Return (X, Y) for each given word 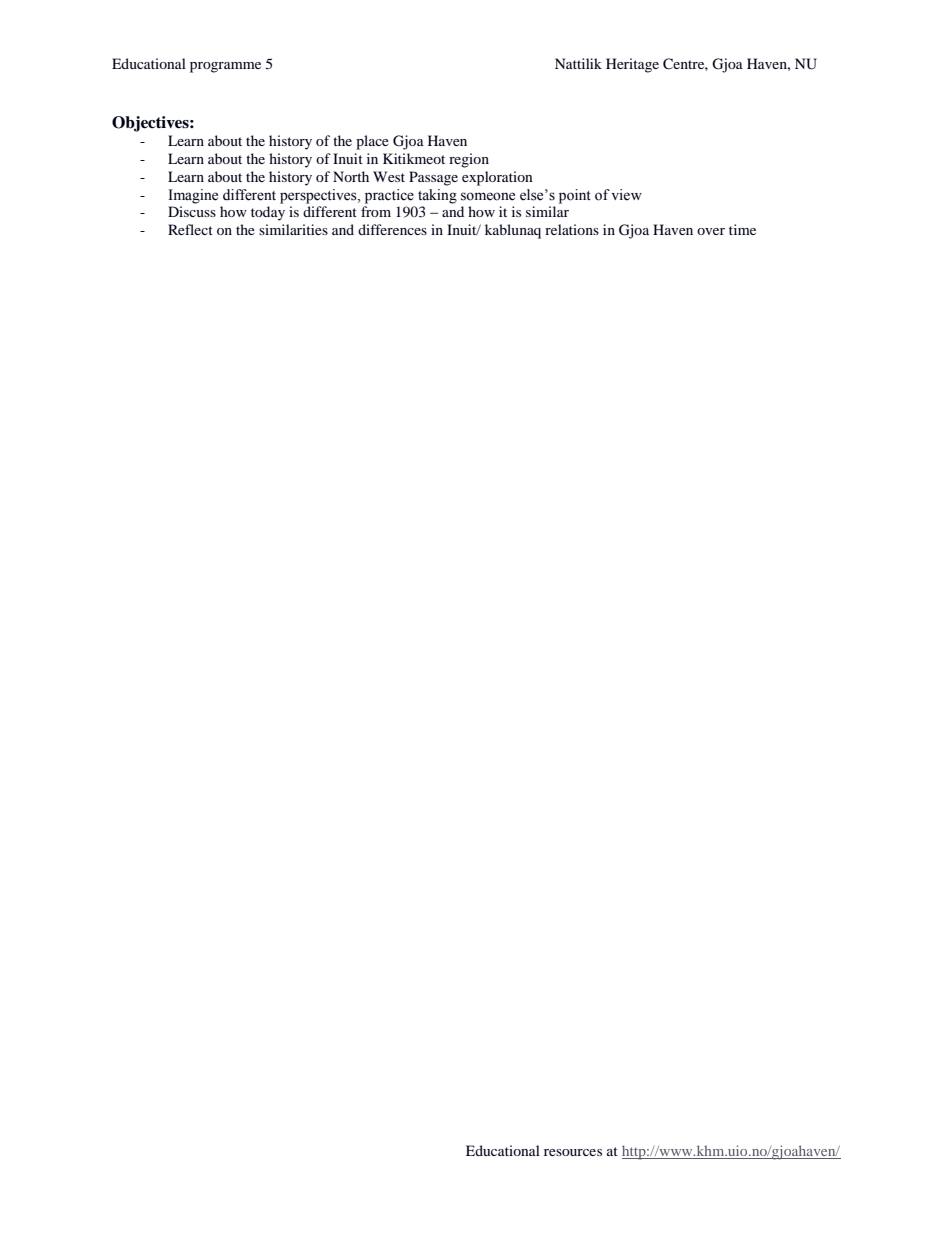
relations (572, 229)
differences (392, 229)
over (711, 231)
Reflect (190, 229)
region (469, 160)
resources (573, 1152)
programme (225, 67)
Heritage (632, 65)
